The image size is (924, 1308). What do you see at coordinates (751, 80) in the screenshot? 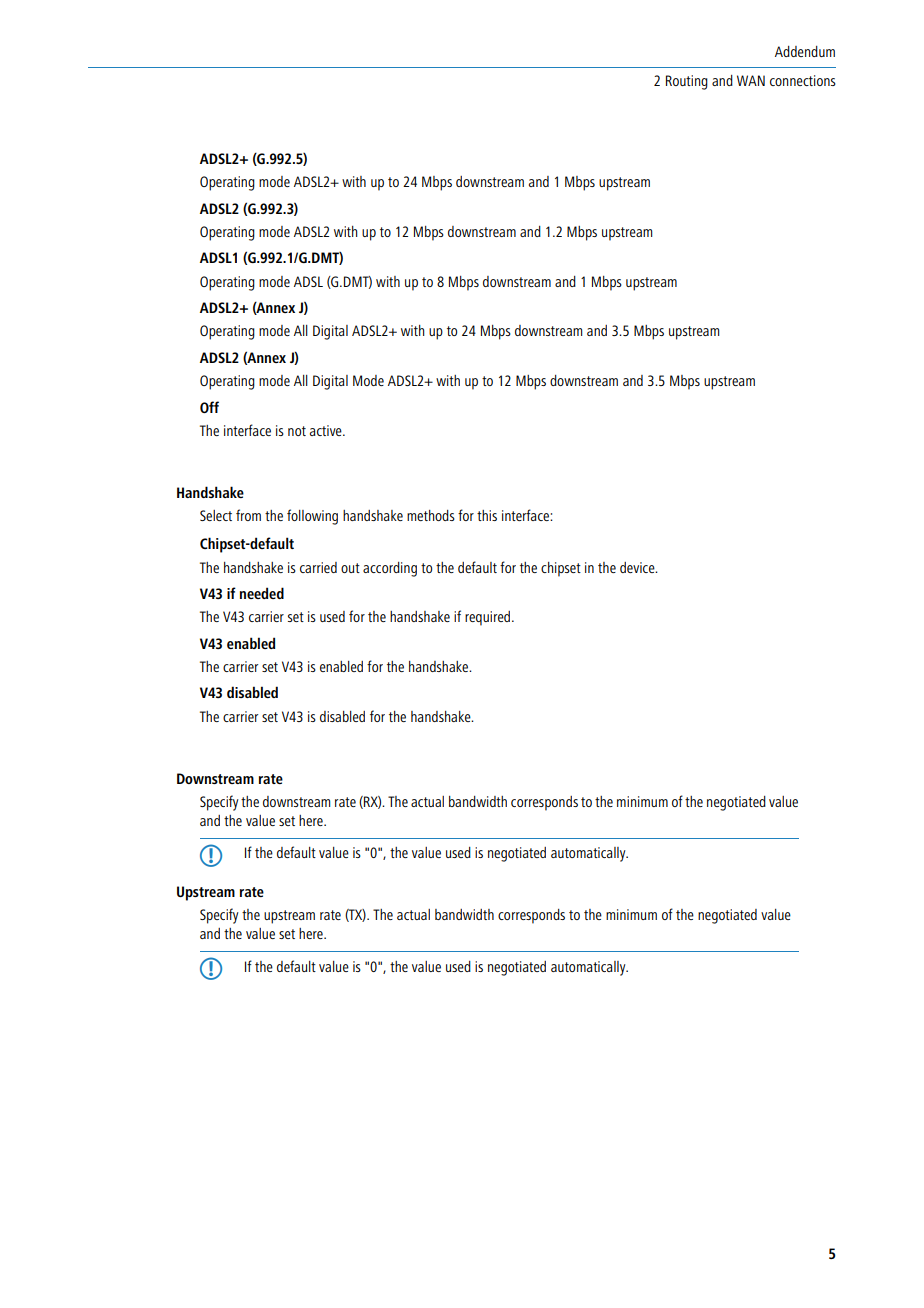
I see `WAN` at bounding box center [751, 80].
